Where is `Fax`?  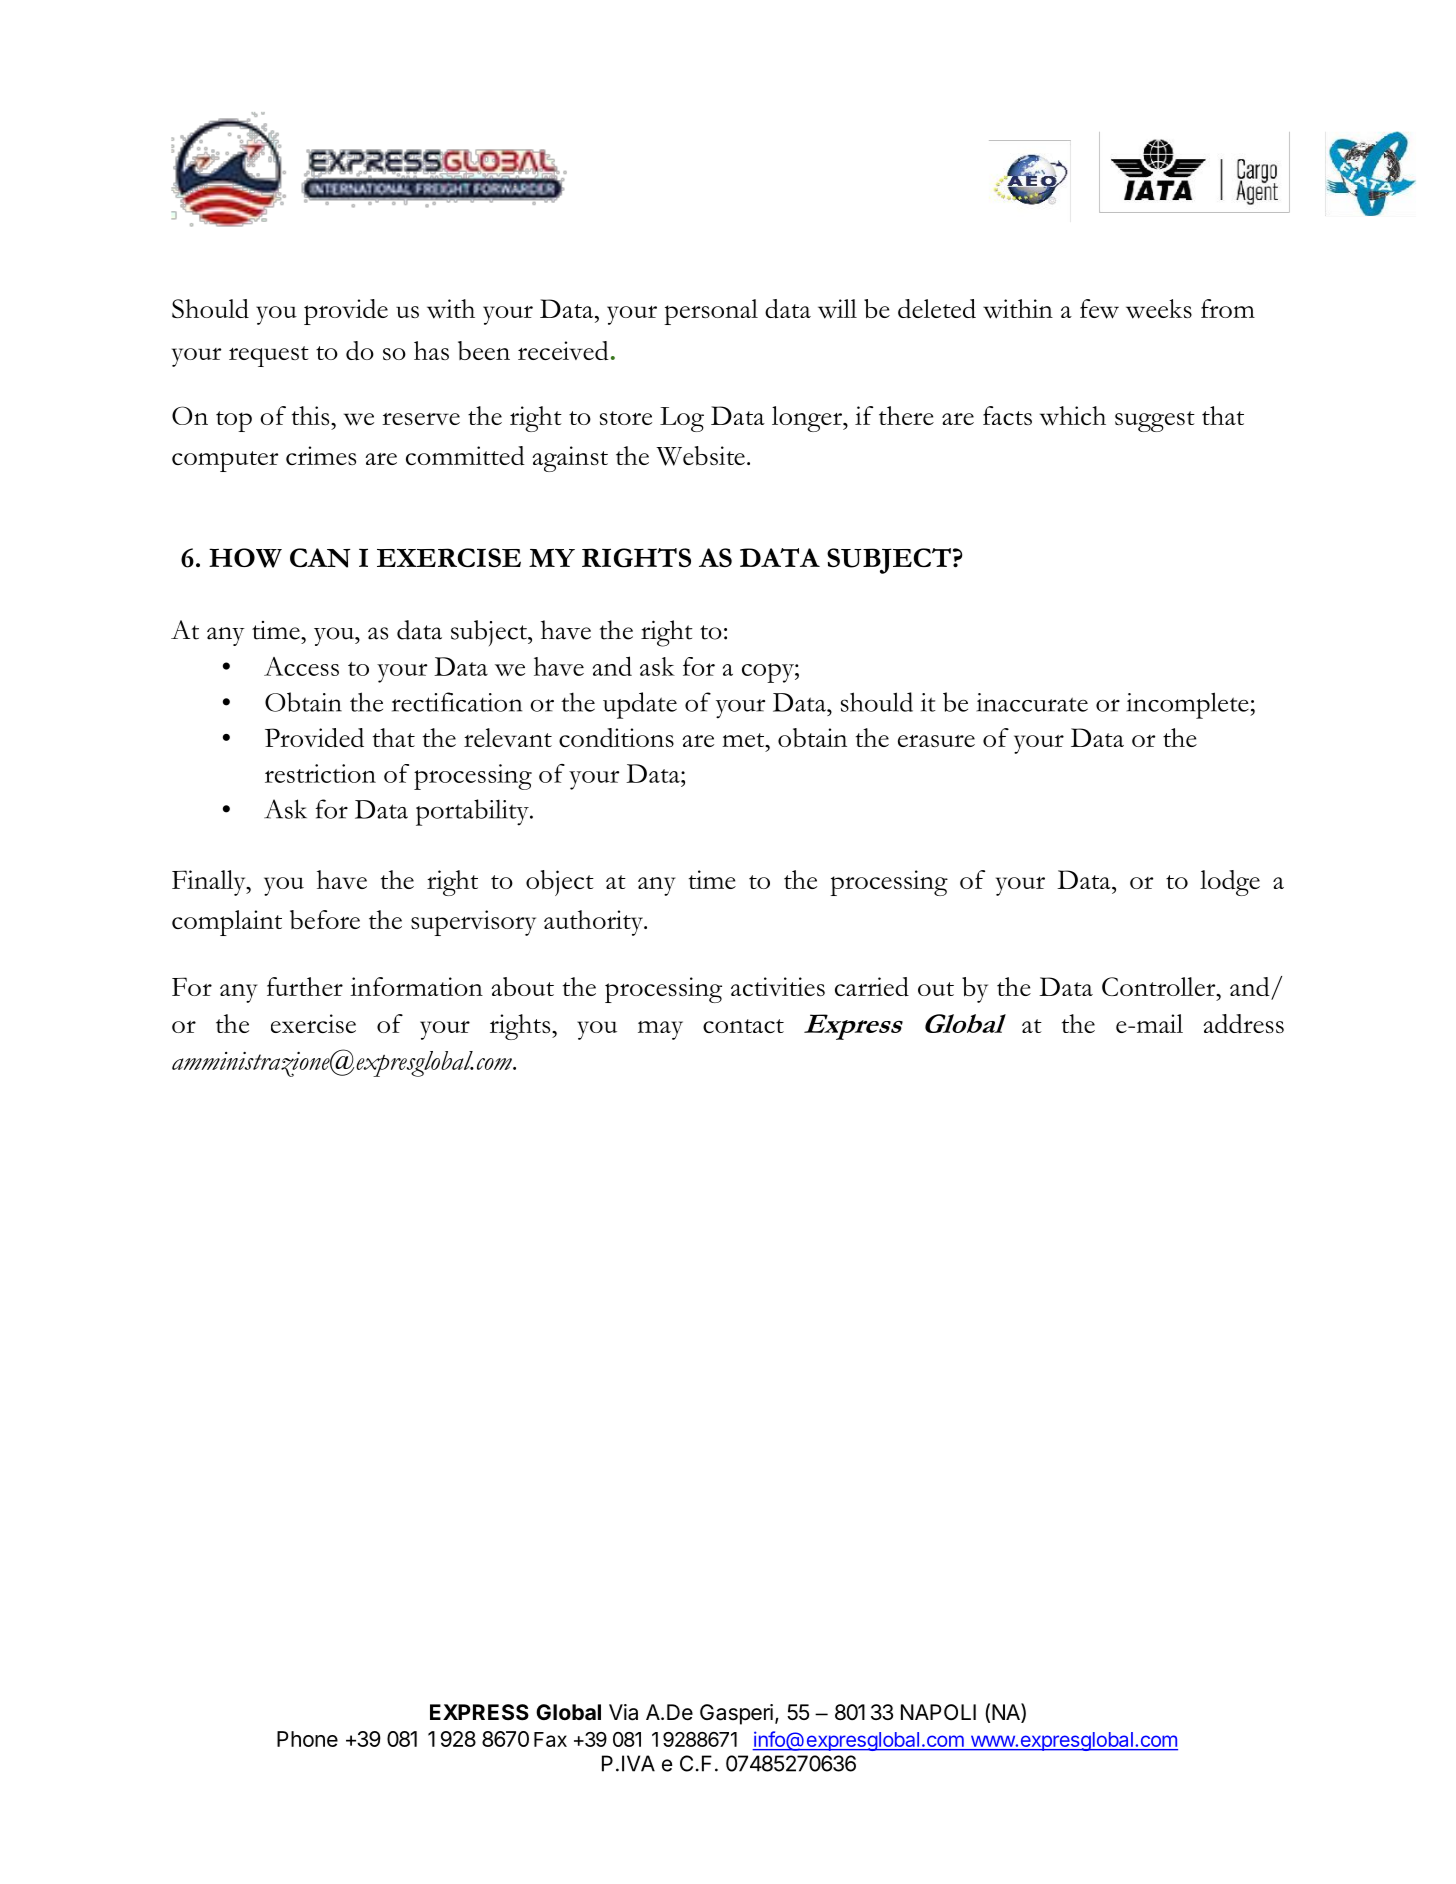 Fax is located at coordinates (550, 1739).
